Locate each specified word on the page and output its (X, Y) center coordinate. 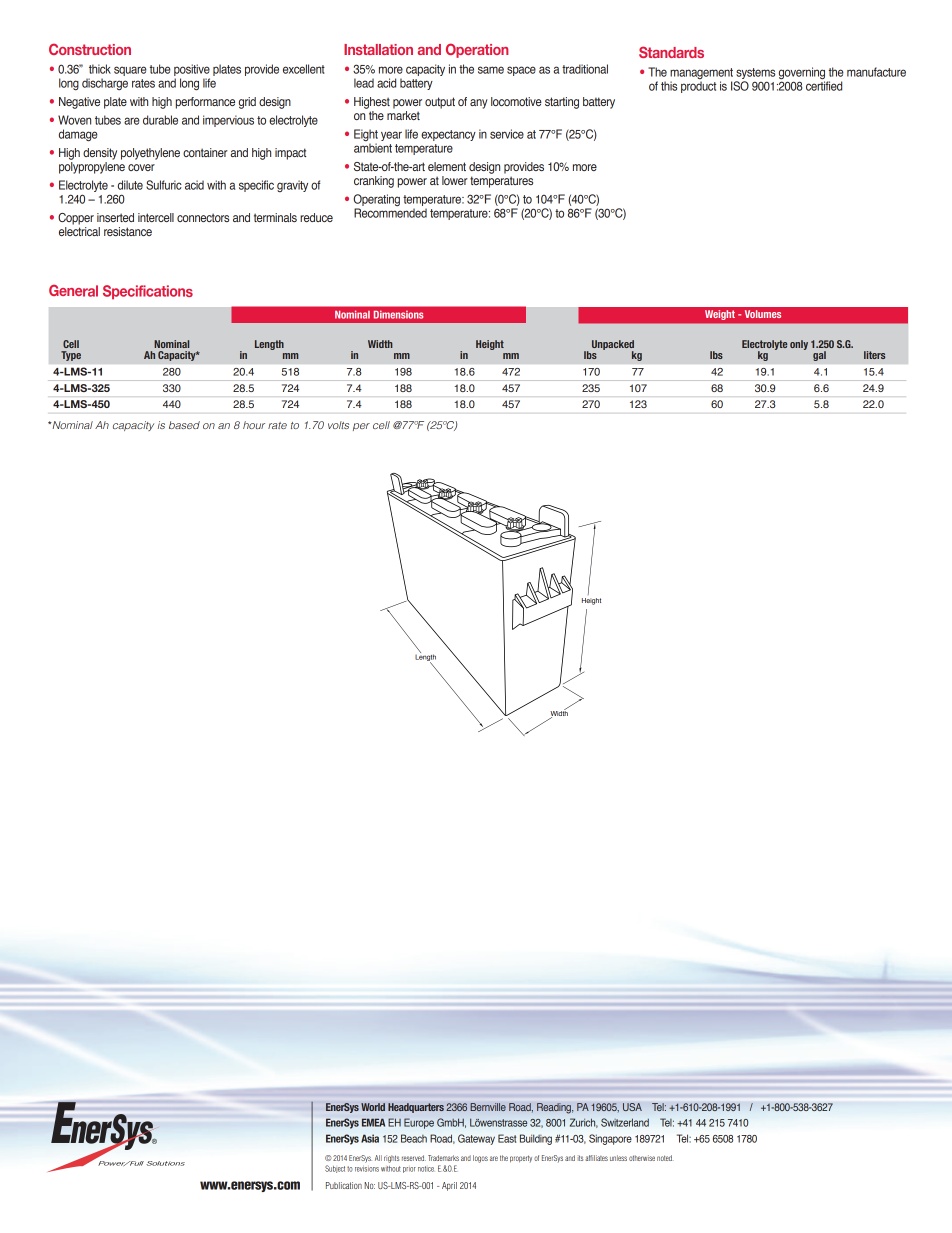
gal (819, 356)
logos (480, 1159)
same (491, 70)
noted (664, 1158)
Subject (335, 1169)
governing (802, 74)
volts (338, 425)
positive (192, 71)
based (184, 425)
